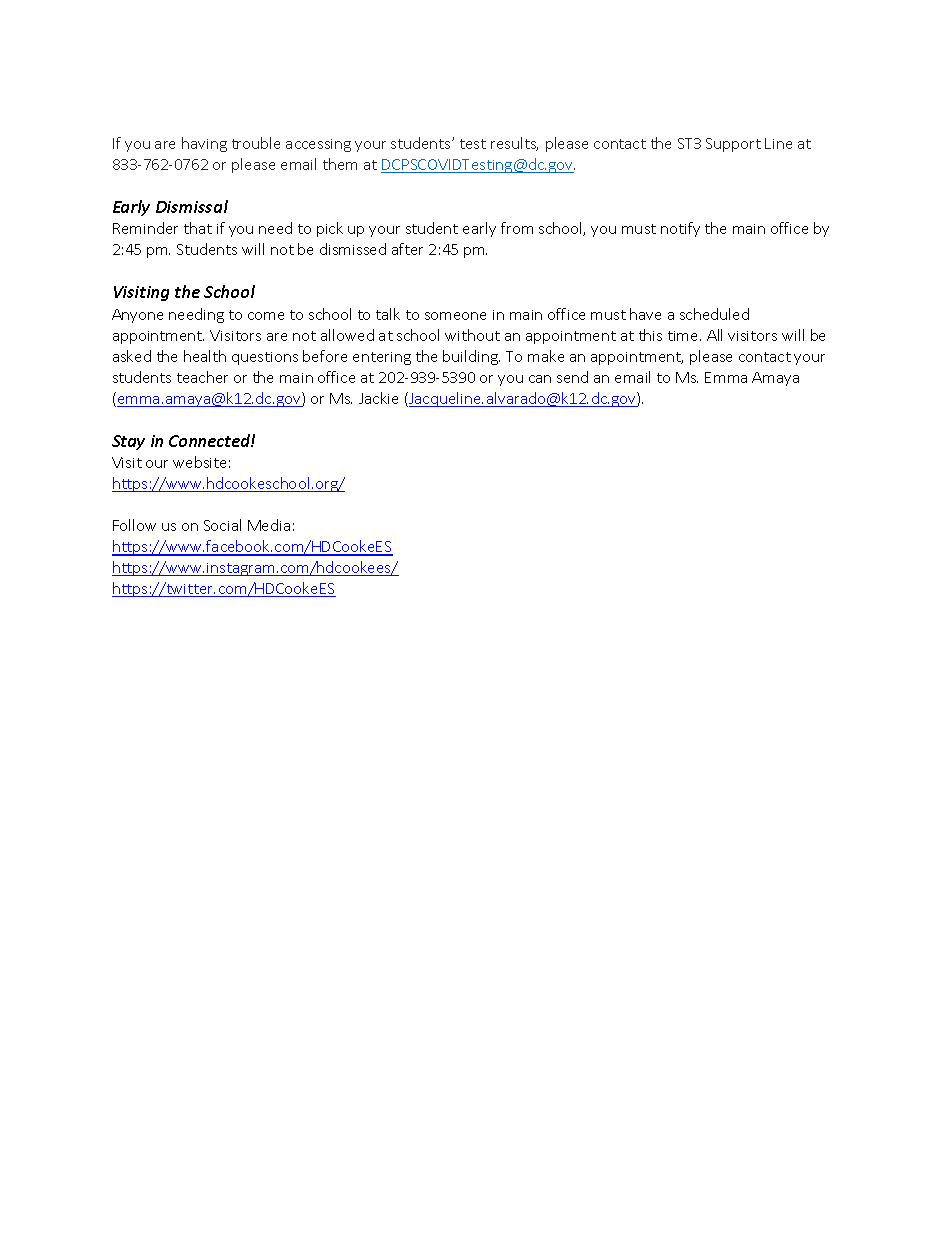 The image size is (952, 1233). I want to click on Social, so click(222, 525).
